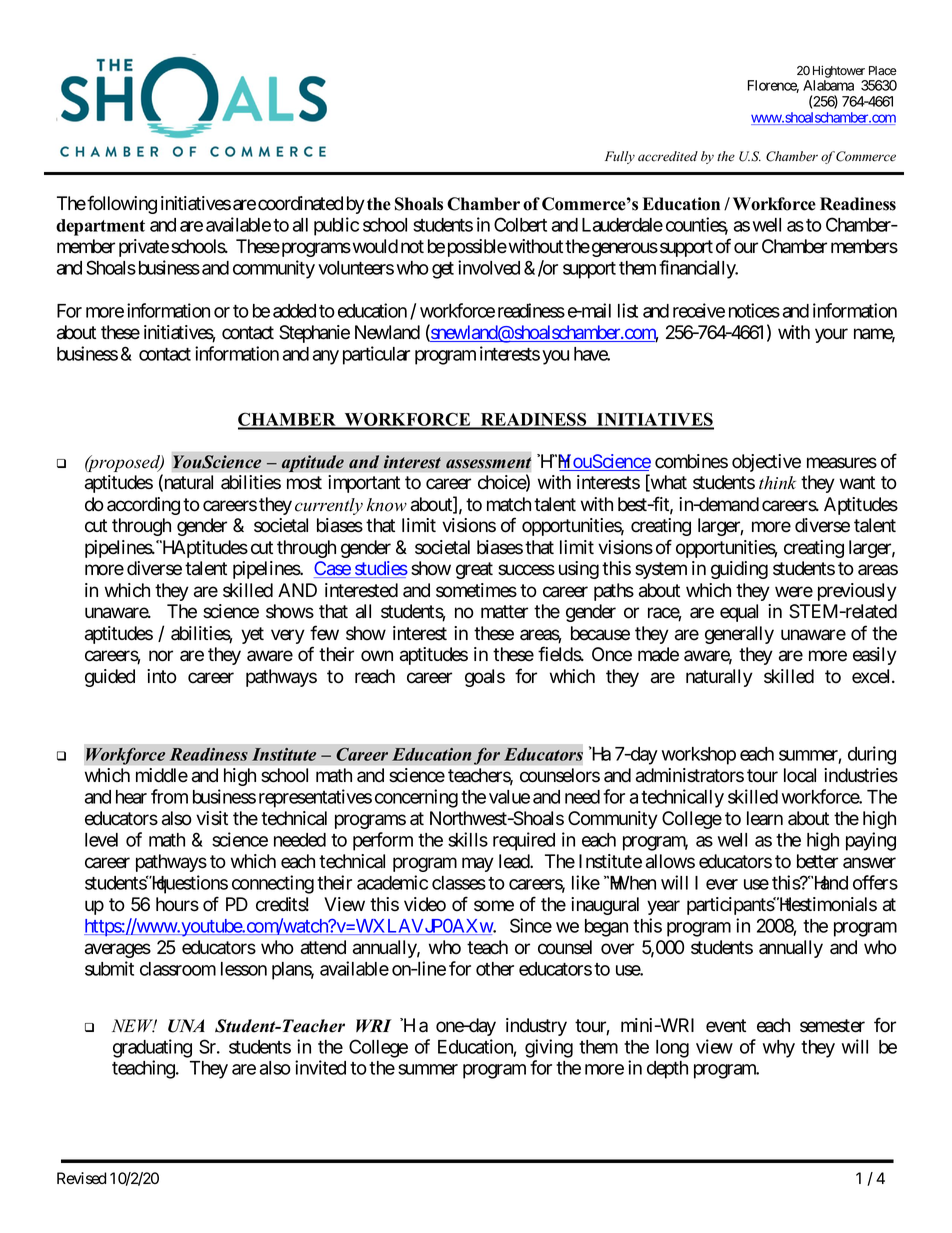 This screenshot has width=952, height=1233. Describe the element at coordinates (169, 796) in the screenshot. I see `from` at that location.
